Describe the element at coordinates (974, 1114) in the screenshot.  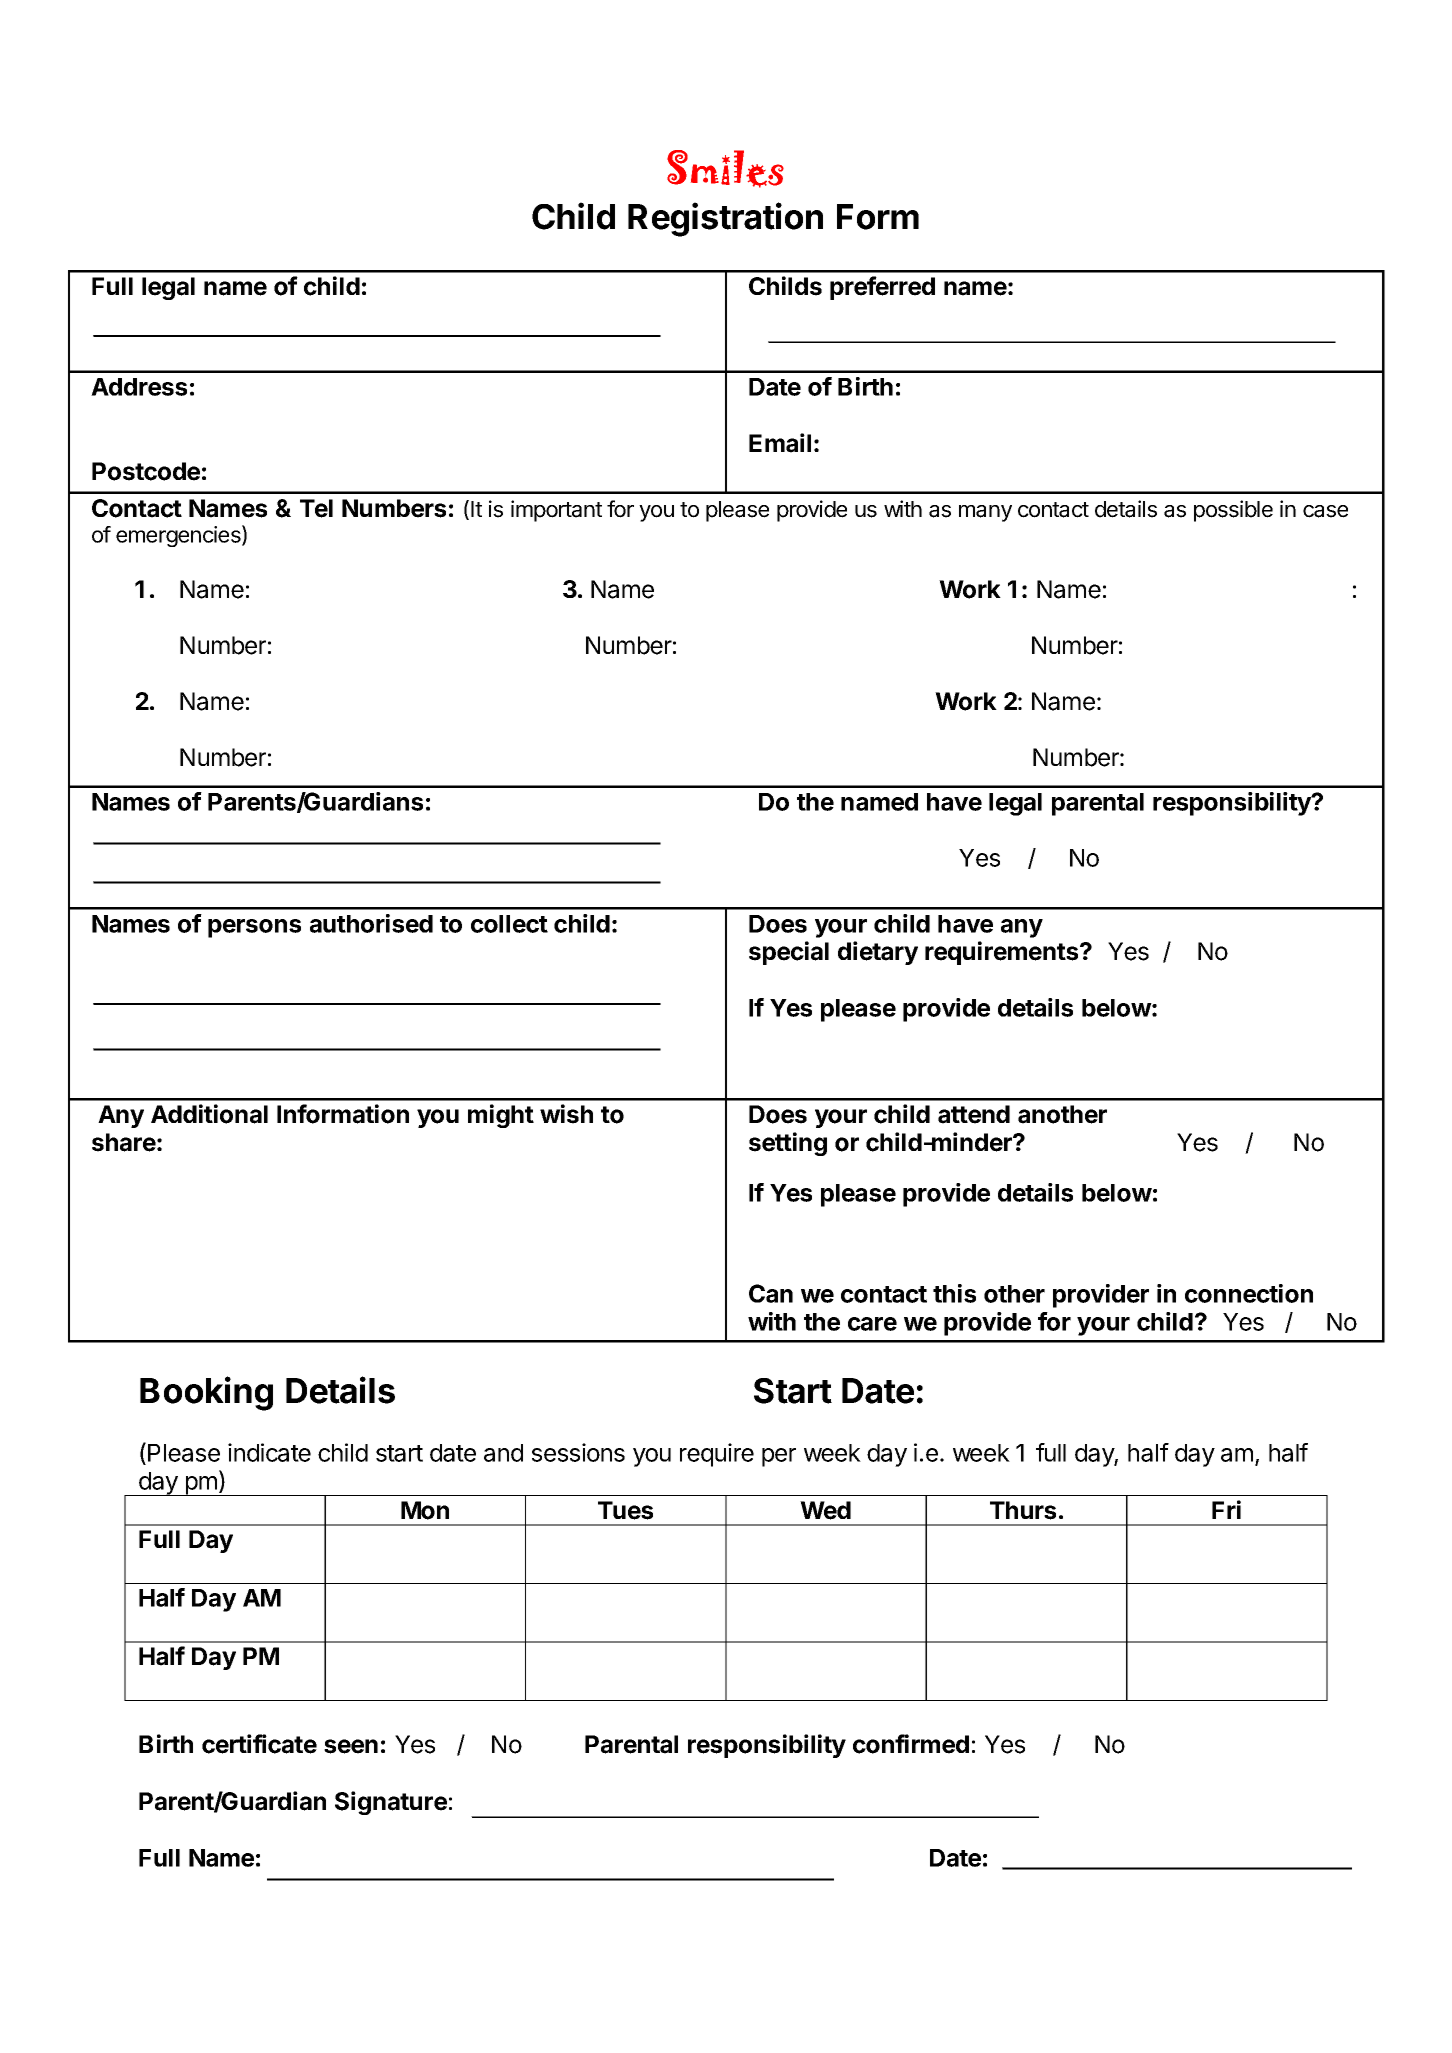
I see `attend` at that location.
